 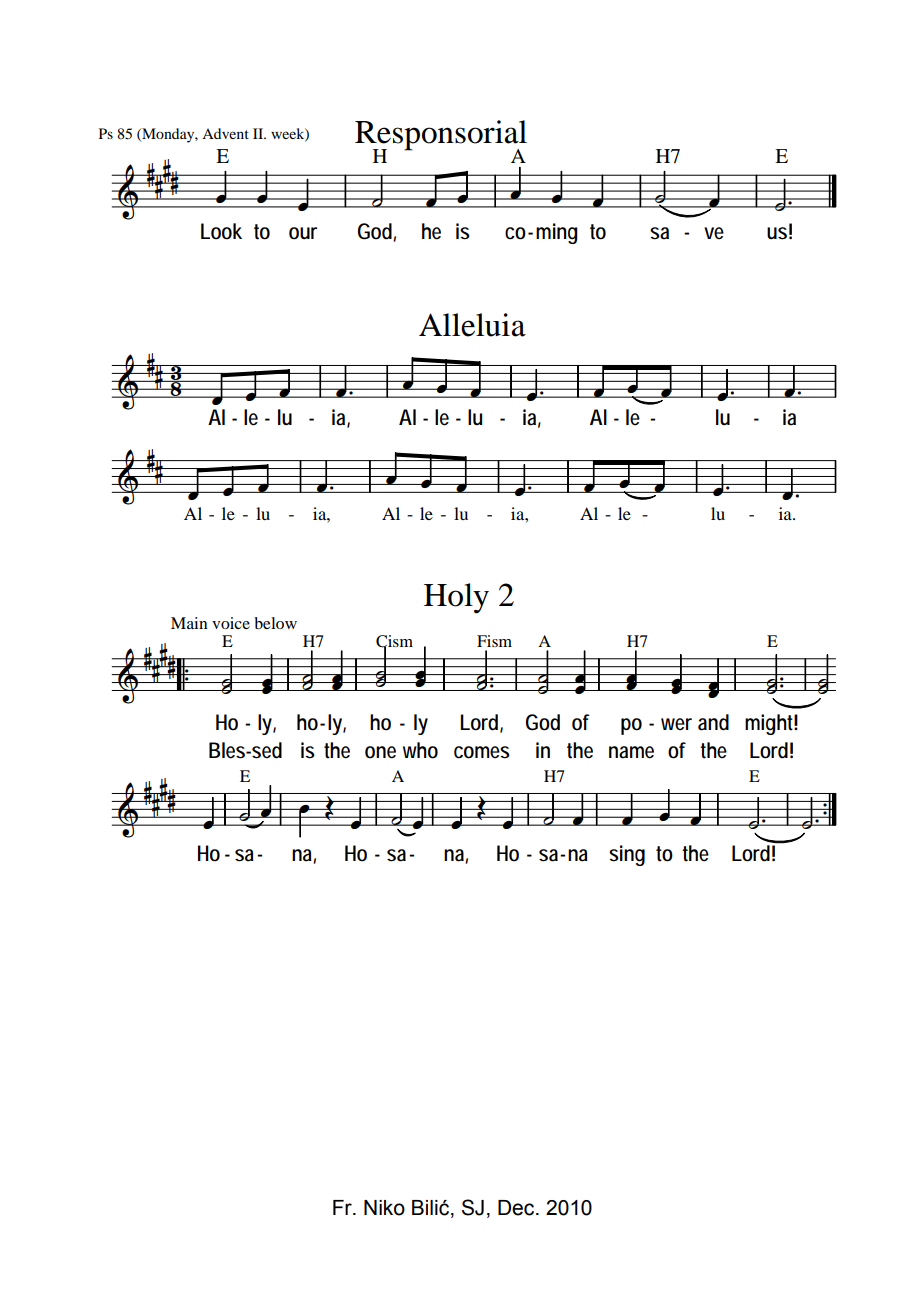 I want to click on Holy, so click(x=456, y=598).
